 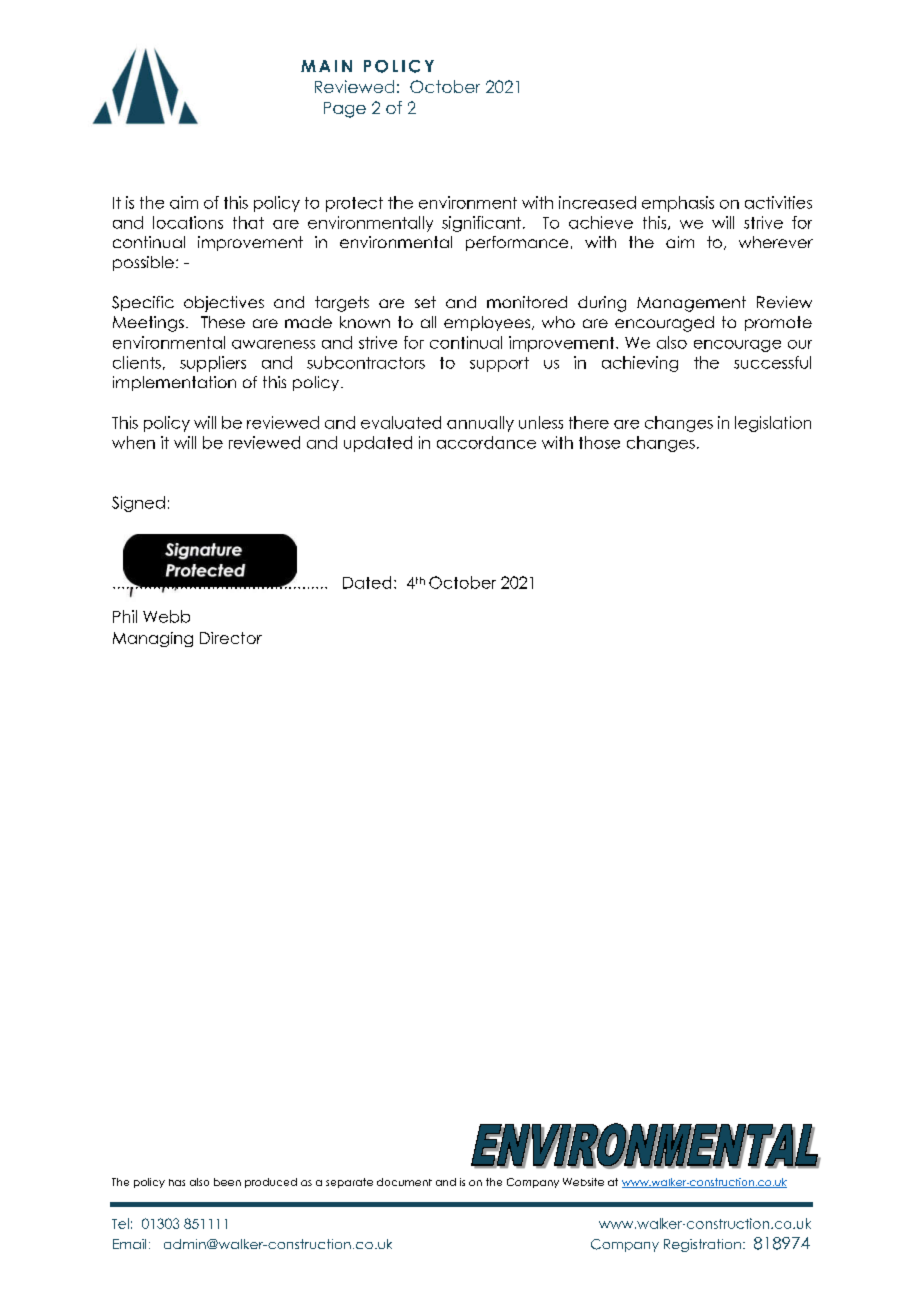 What do you see at coordinates (138, 504) in the screenshot?
I see `Signed` at bounding box center [138, 504].
